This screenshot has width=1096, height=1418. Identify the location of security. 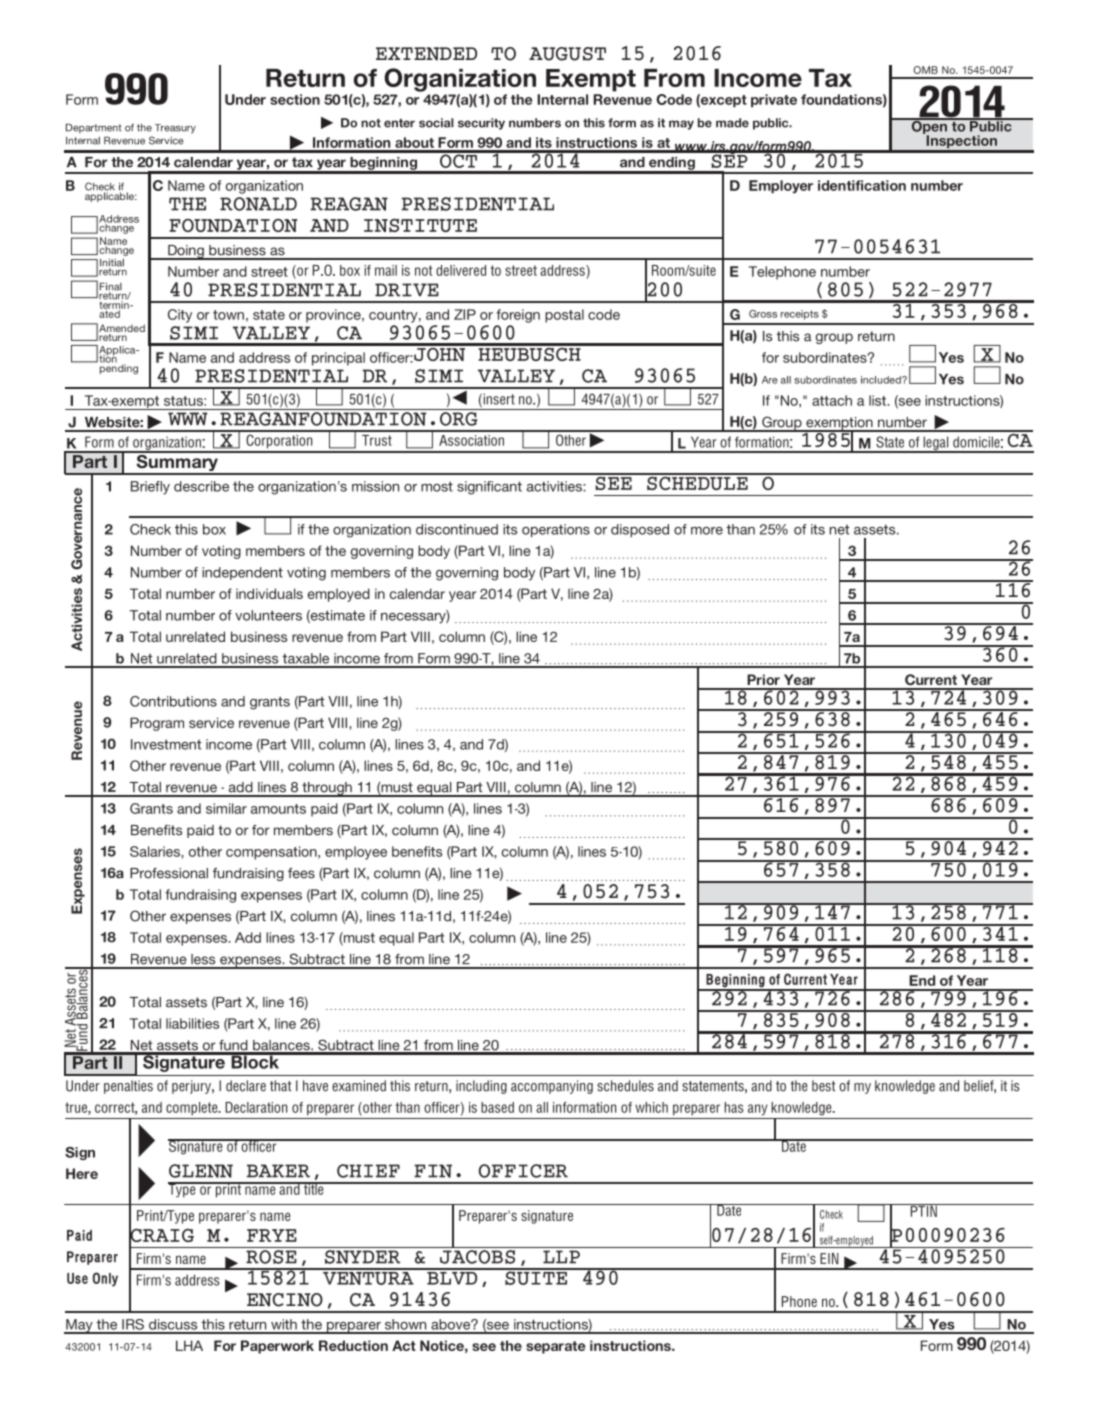
(481, 124).
